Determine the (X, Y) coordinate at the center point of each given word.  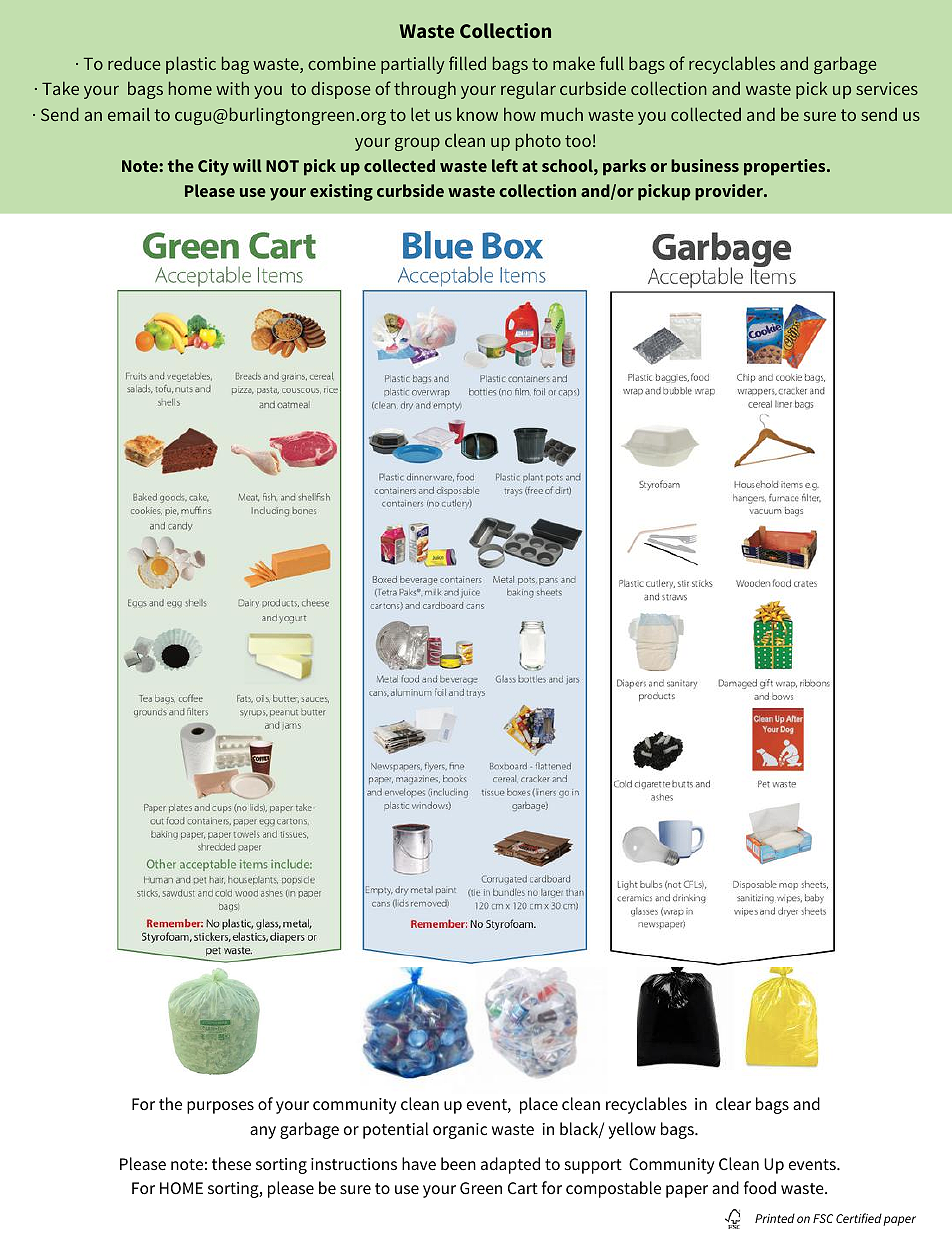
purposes (220, 1107)
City (213, 167)
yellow (632, 1130)
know (477, 114)
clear (733, 1104)
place (539, 1105)
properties (786, 167)
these (231, 1163)
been (458, 1164)
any (263, 1132)
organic (460, 1131)
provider (730, 192)
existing (341, 192)
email (129, 114)
